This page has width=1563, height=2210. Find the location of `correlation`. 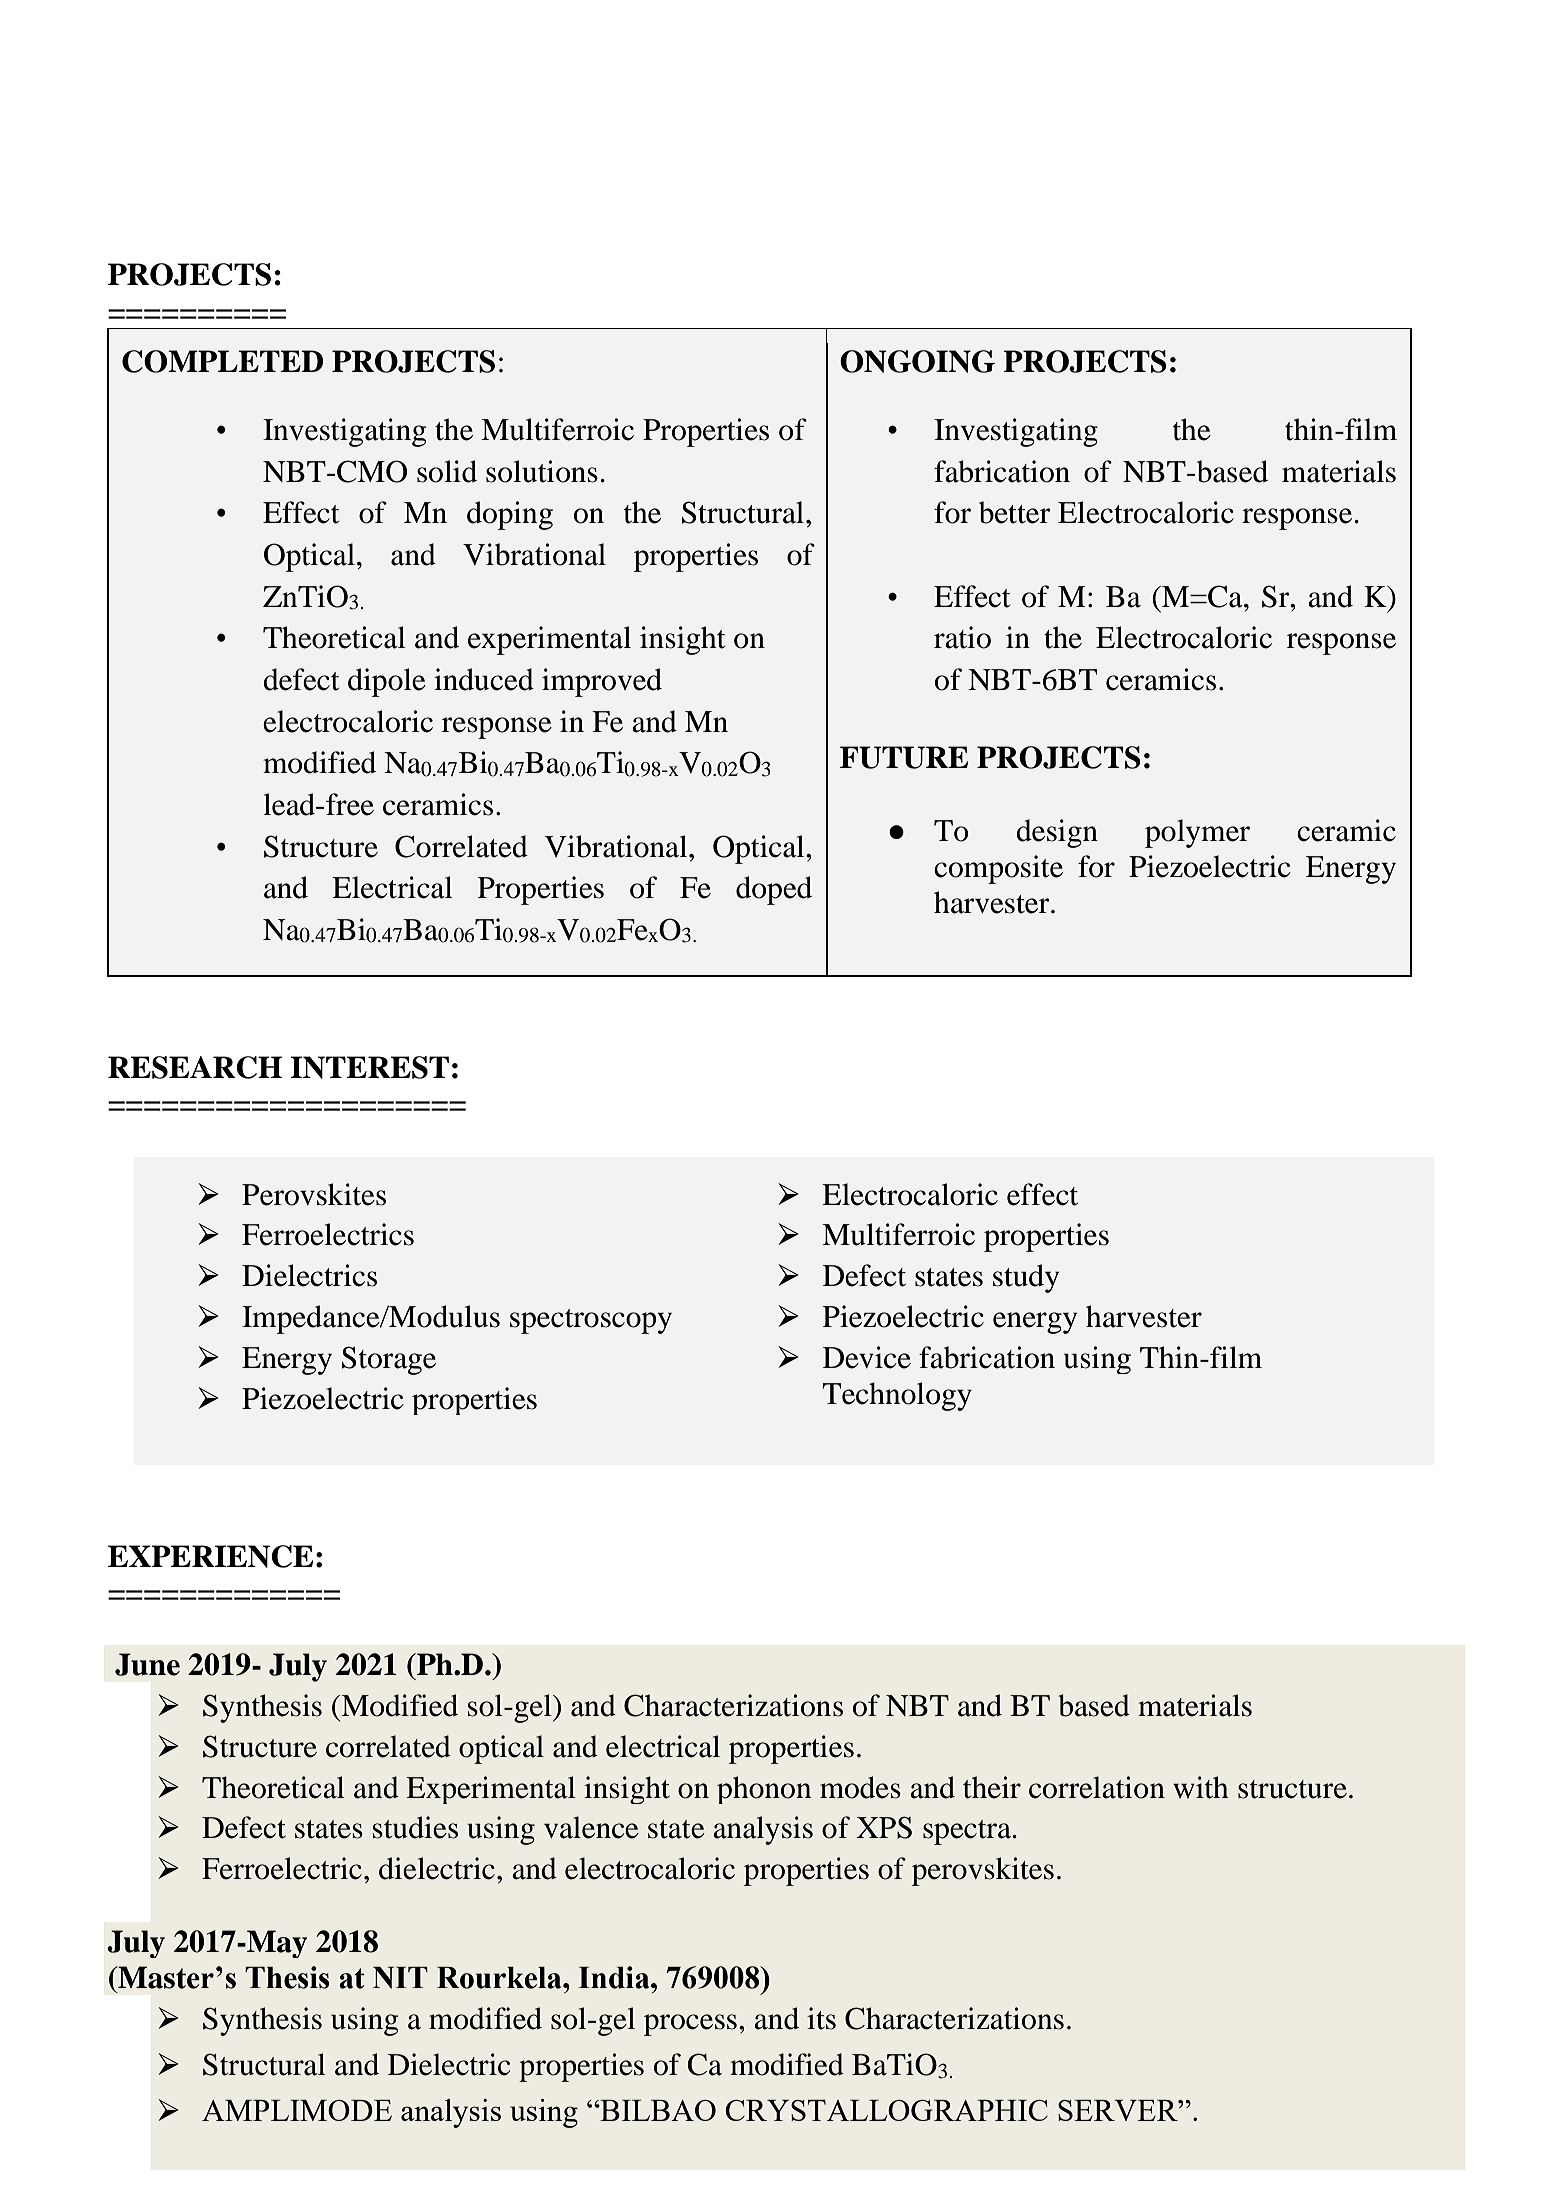

correlation is located at coordinates (1097, 1787).
